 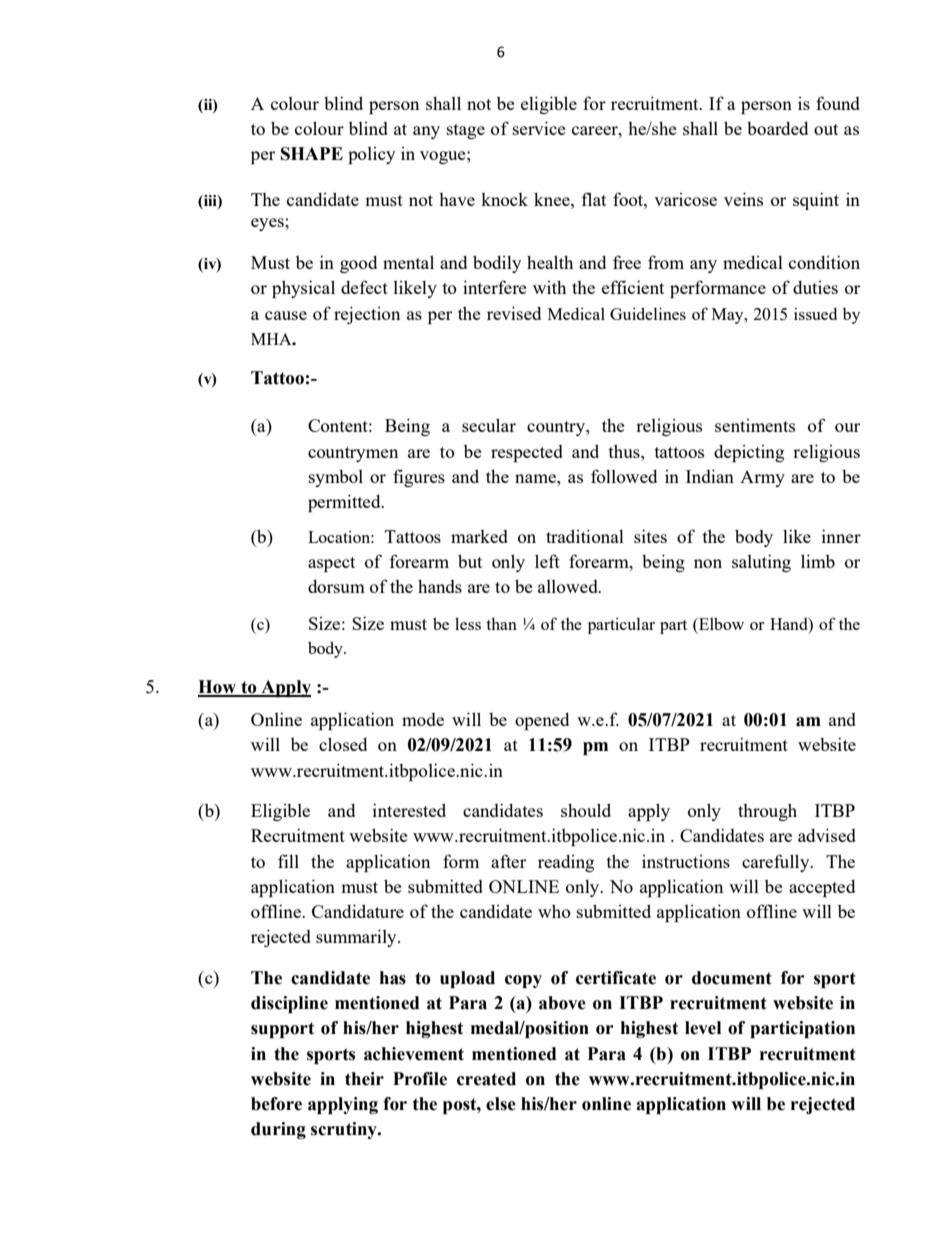 I want to click on revised, so click(x=514, y=313).
